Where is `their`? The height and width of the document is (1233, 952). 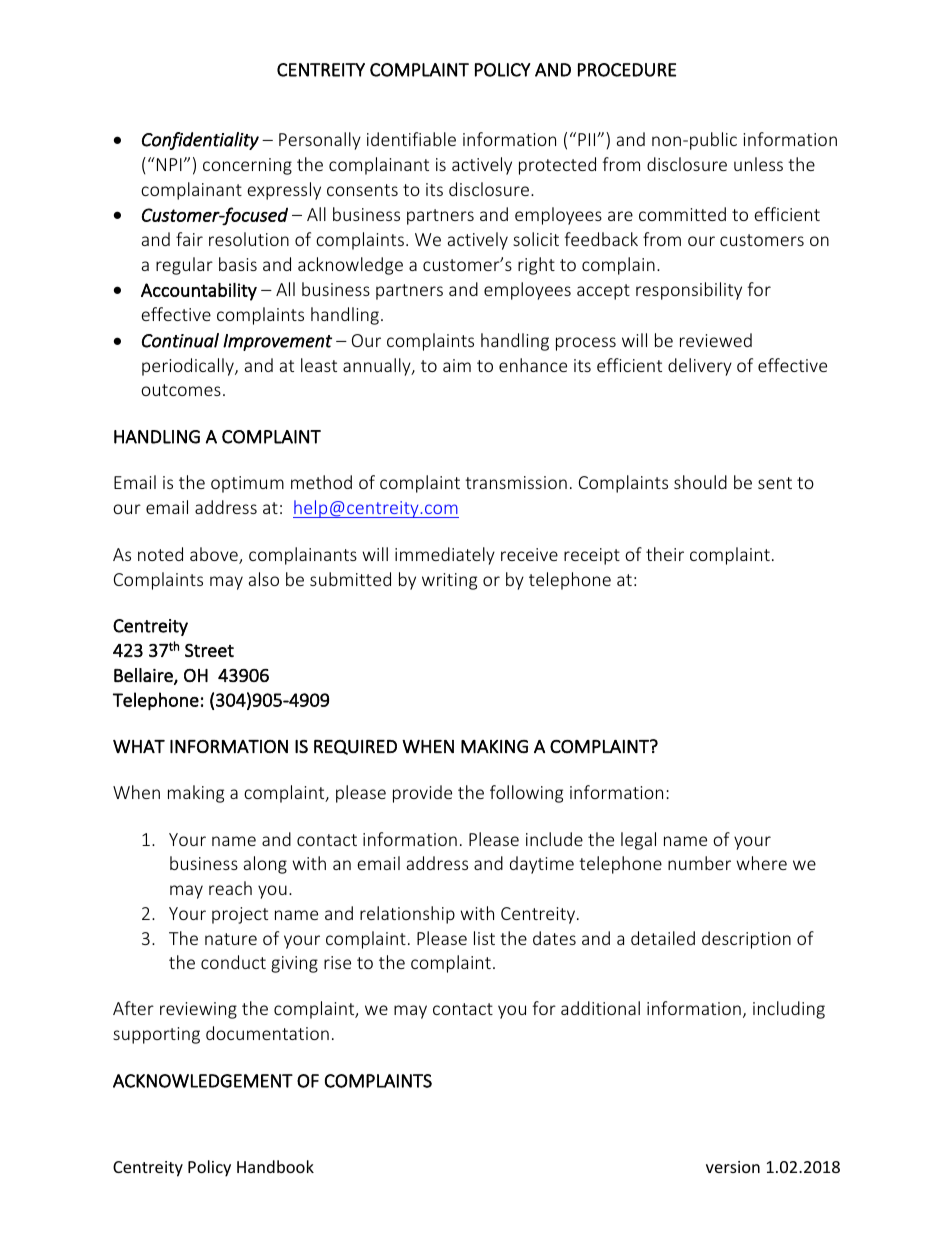 their is located at coordinates (665, 554).
